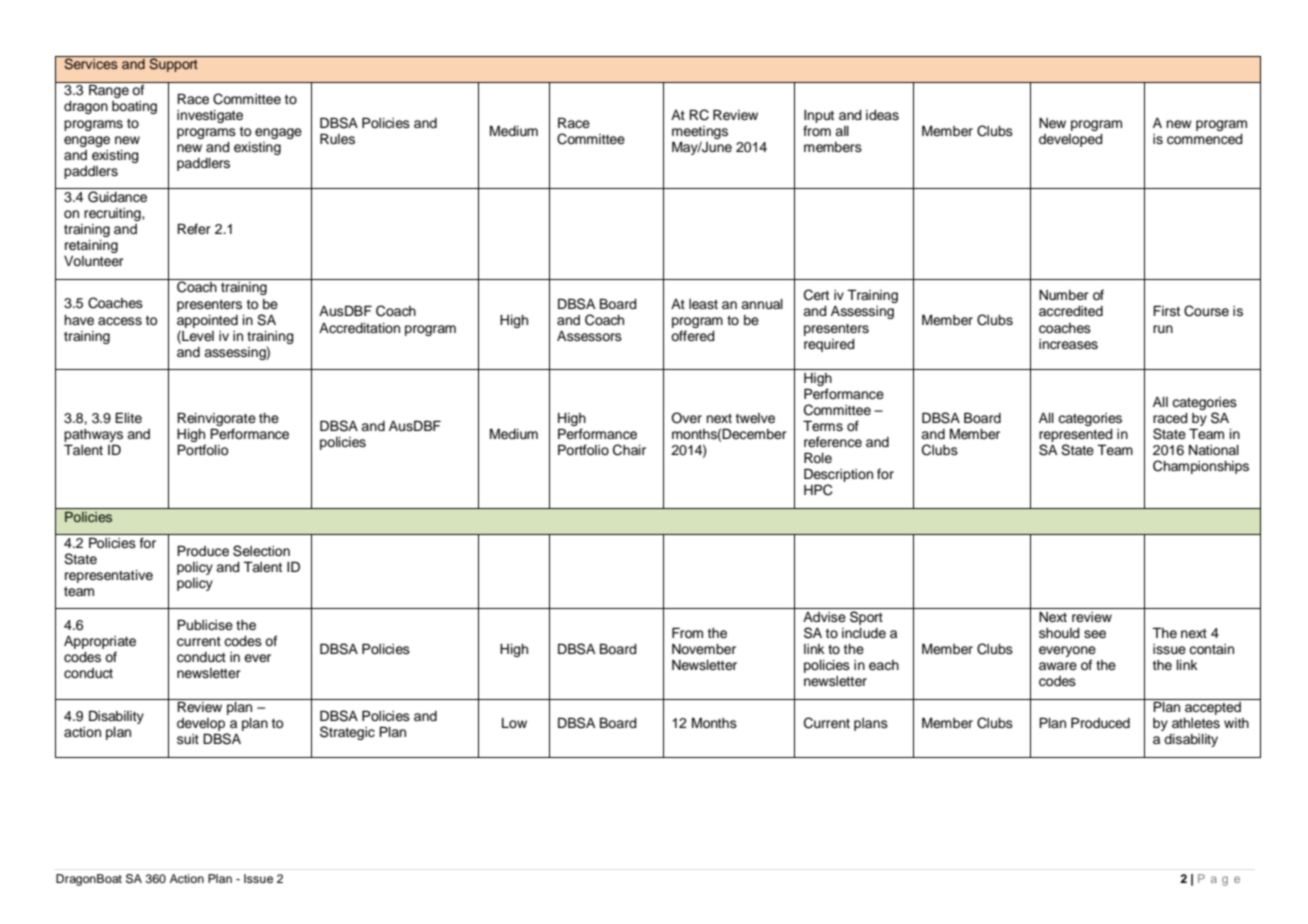  What do you see at coordinates (1076, 435) in the screenshot?
I see `represented` at bounding box center [1076, 435].
